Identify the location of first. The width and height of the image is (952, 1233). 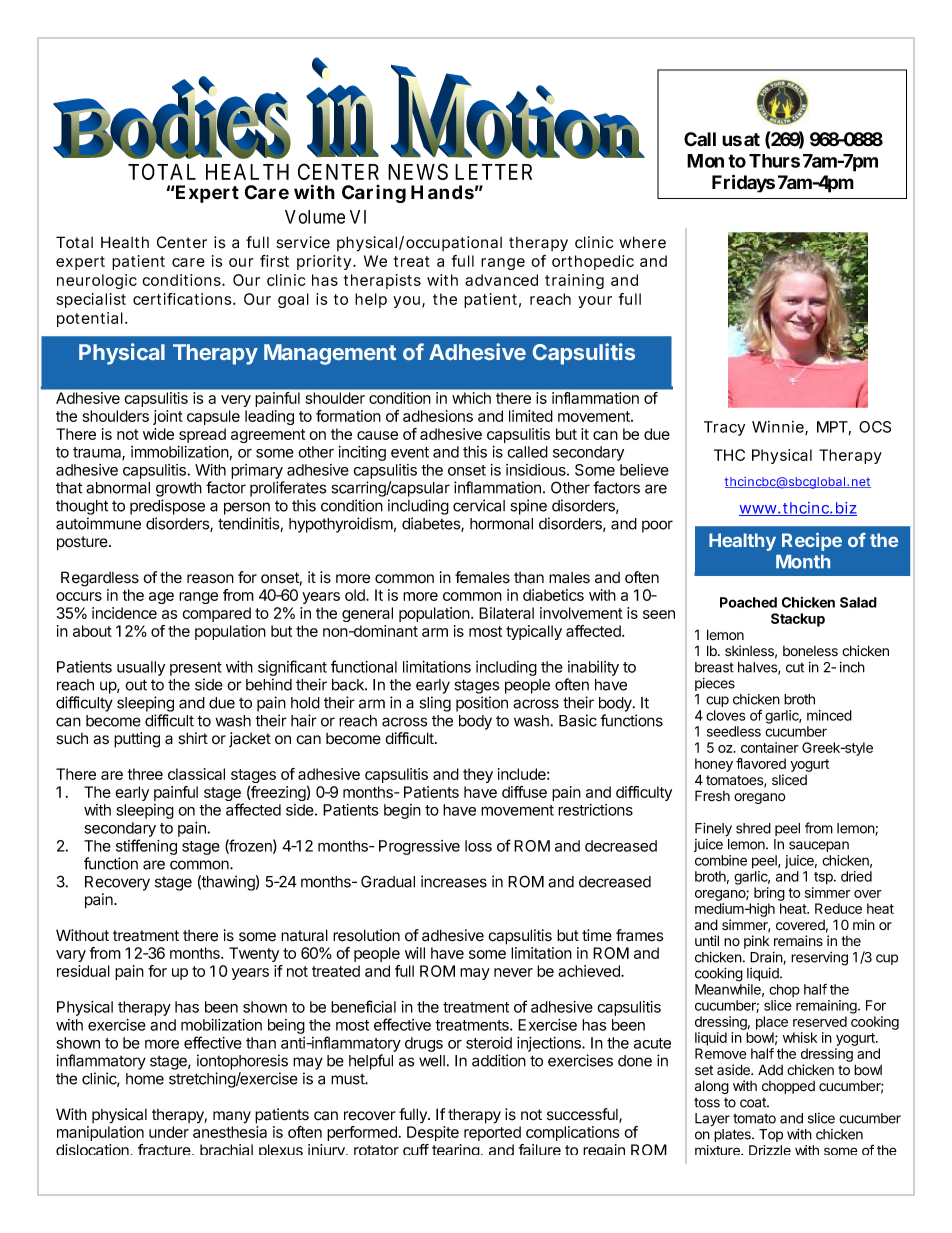
(274, 261).
